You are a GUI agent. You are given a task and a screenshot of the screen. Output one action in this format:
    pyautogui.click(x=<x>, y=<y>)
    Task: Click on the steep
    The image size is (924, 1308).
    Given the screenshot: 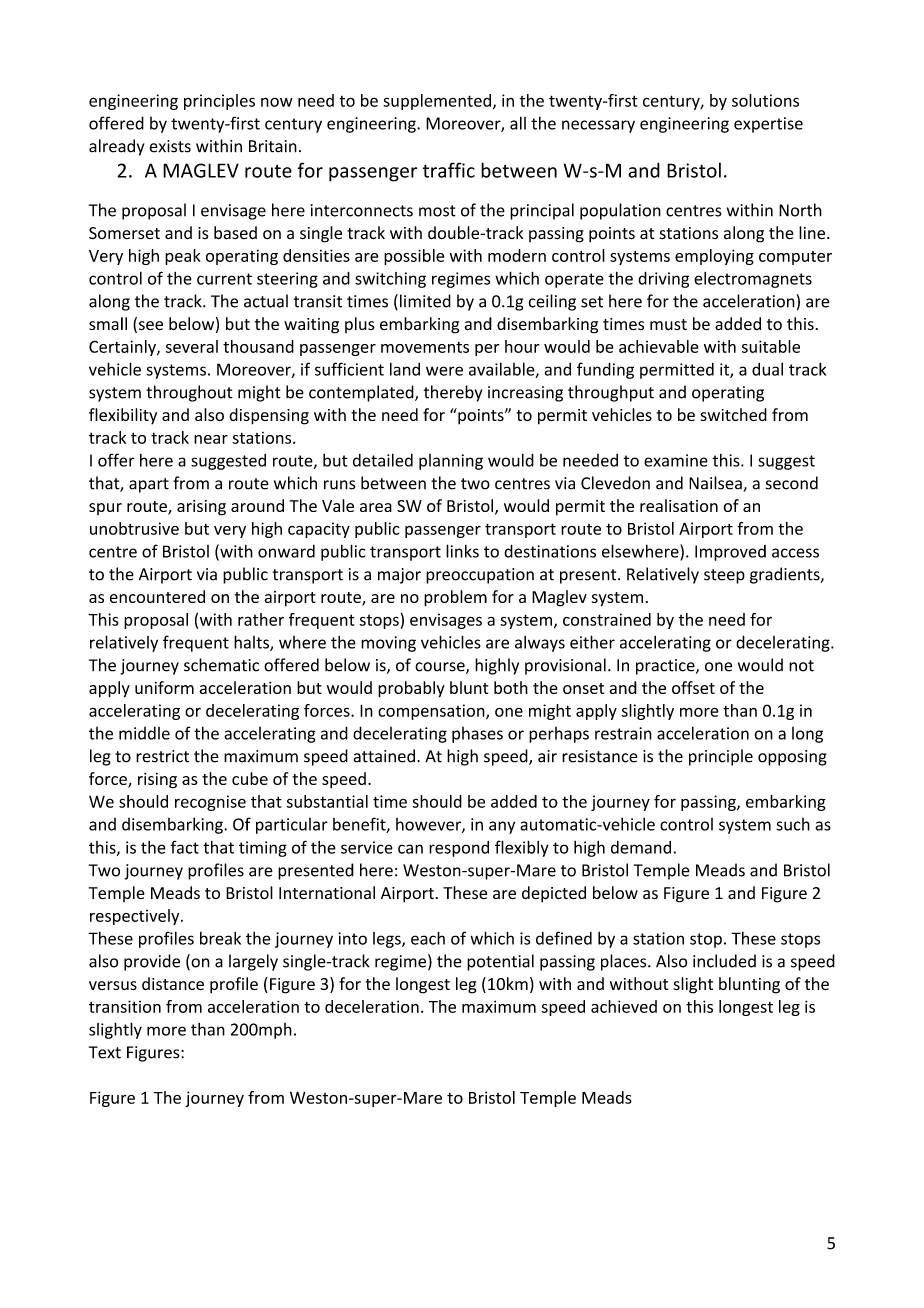 What is the action you would take?
    pyautogui.click(x=724, y=576)
